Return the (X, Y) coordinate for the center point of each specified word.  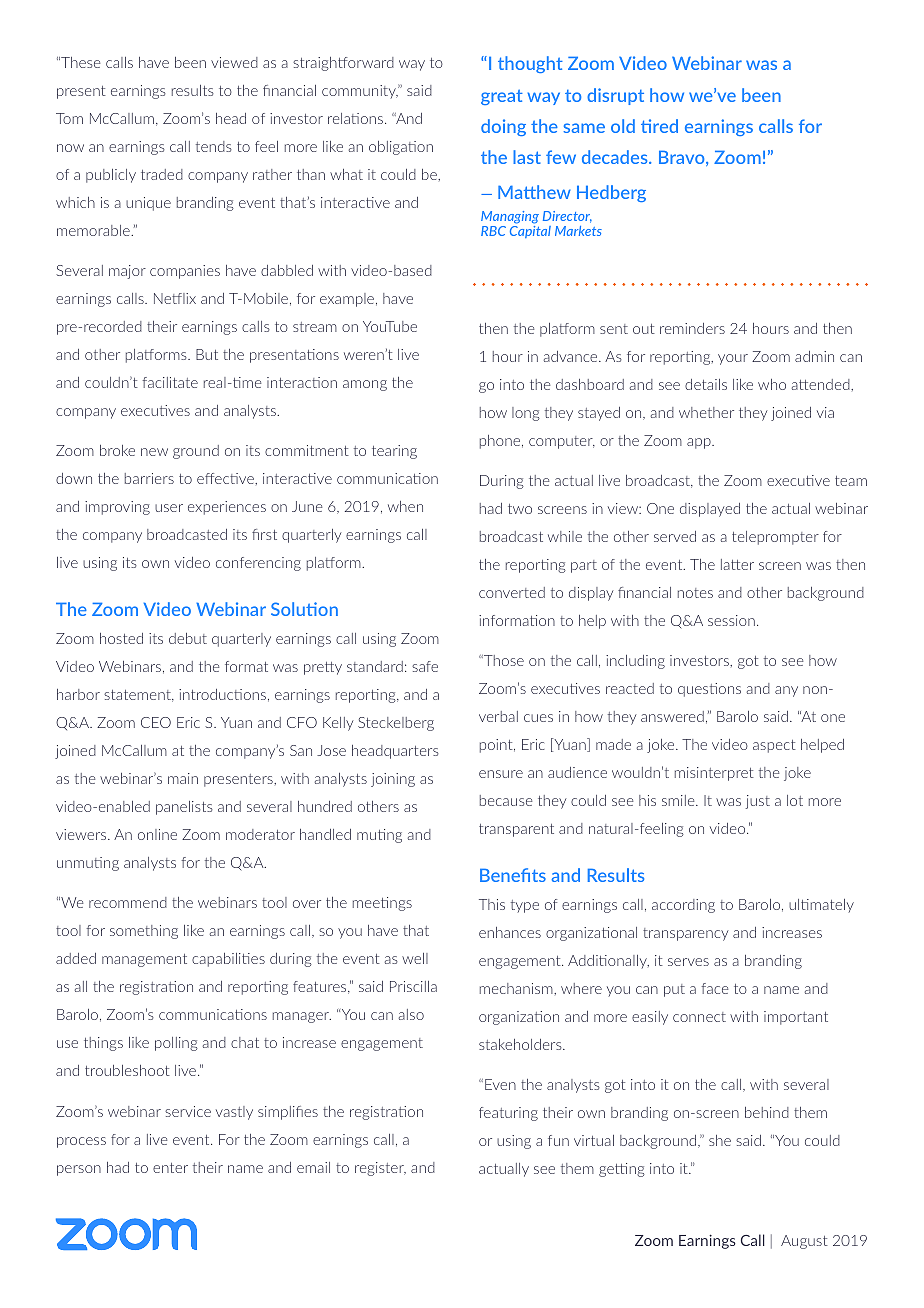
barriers (149, 478)
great (502, 97)
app (700, 443)
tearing (394, 452)
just (758, 802)
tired (659, 126)
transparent (516, 830)
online (157, 834)
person (79, 1170)
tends (214, 146)
